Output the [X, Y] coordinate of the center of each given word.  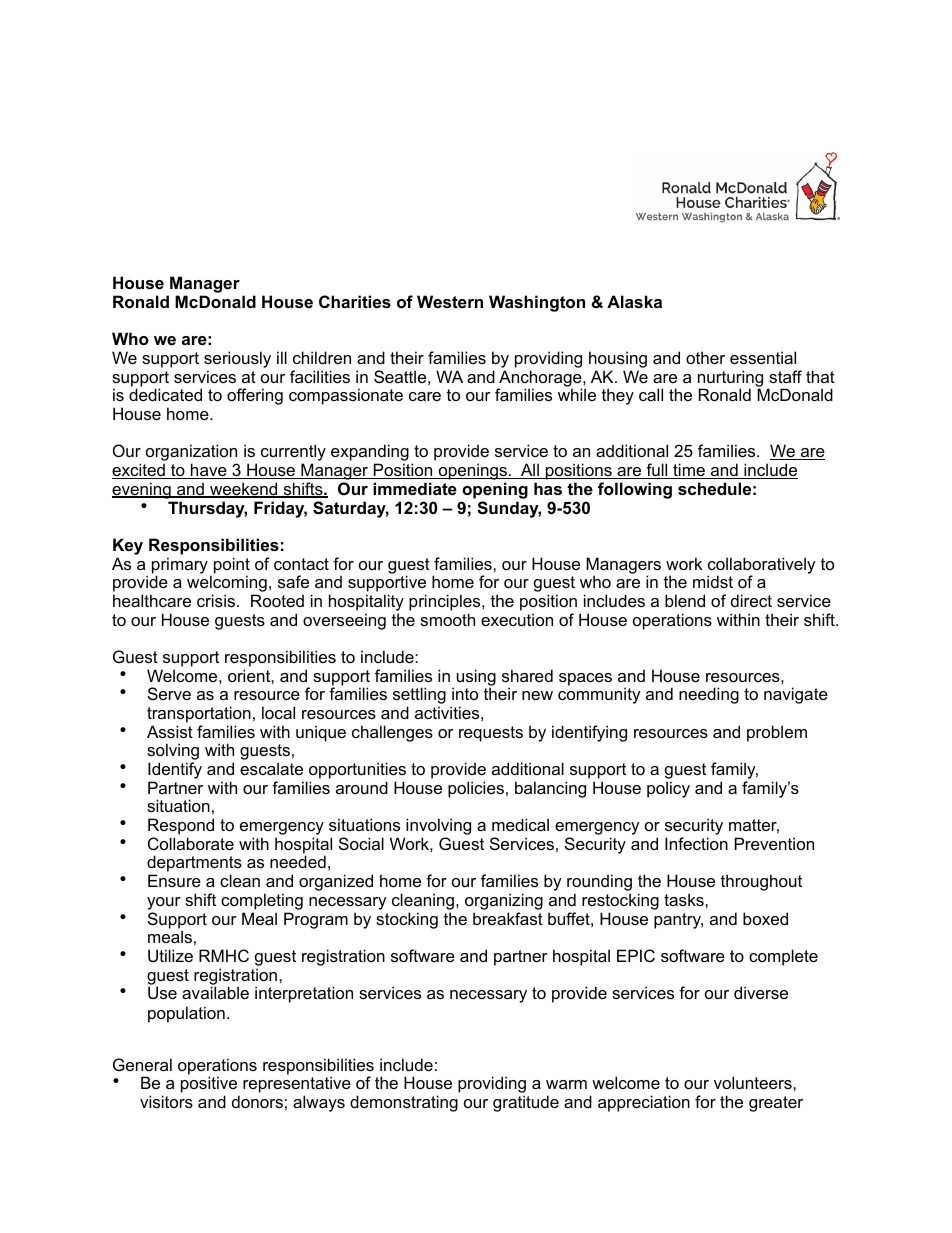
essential [763, 357]
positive [210, 1086]
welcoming [227, 585]
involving [437, 828]
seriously [237, 361]
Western [450, 301]
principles [446, 602]
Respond [181, 826]
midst [713, 581]
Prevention [774, 843]
